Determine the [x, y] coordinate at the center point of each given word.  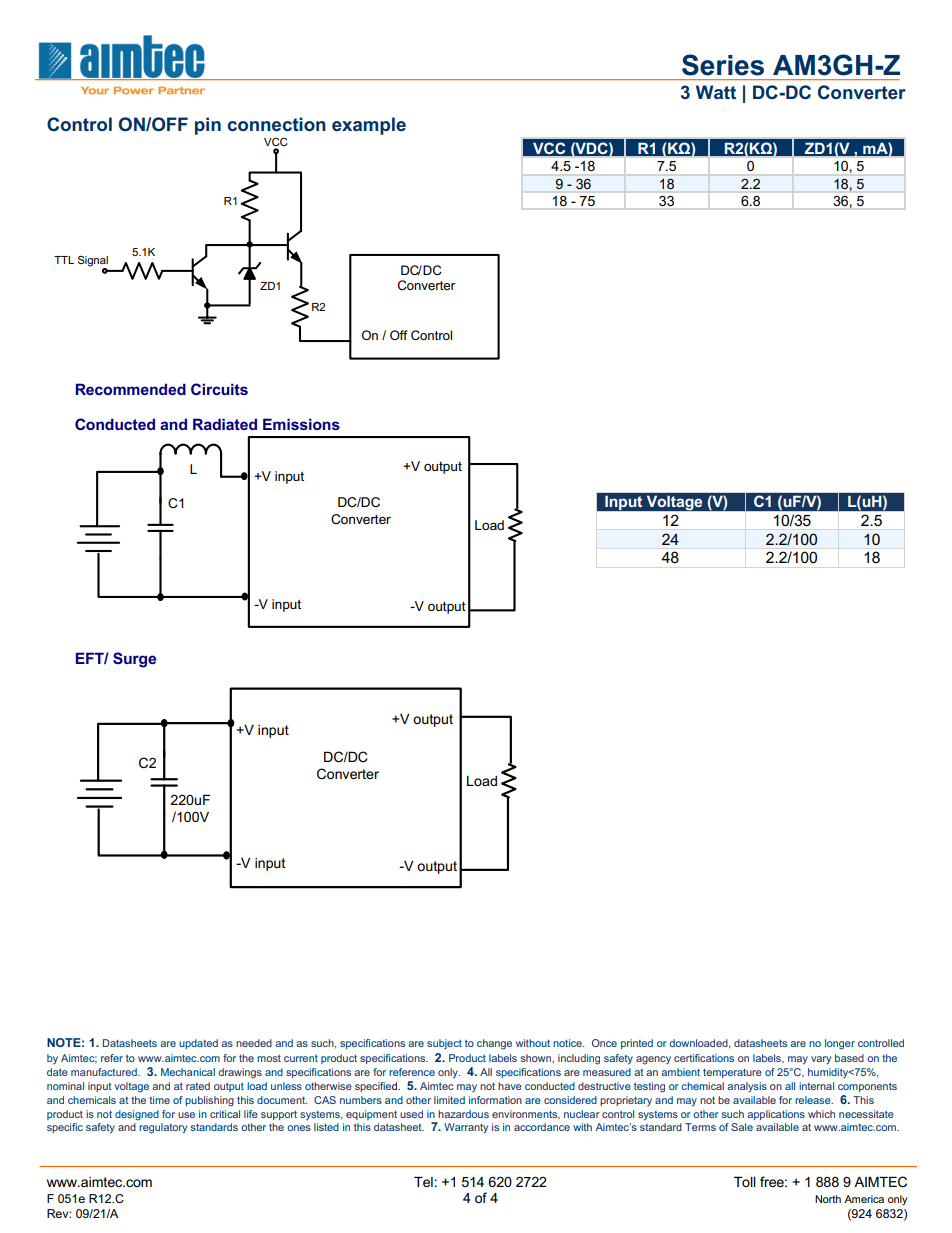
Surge [134, 660]
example [369, 126]
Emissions [301, 424]
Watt [716, 92]
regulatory [163, 1128]
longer [840, 1044]
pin [208, 126]
